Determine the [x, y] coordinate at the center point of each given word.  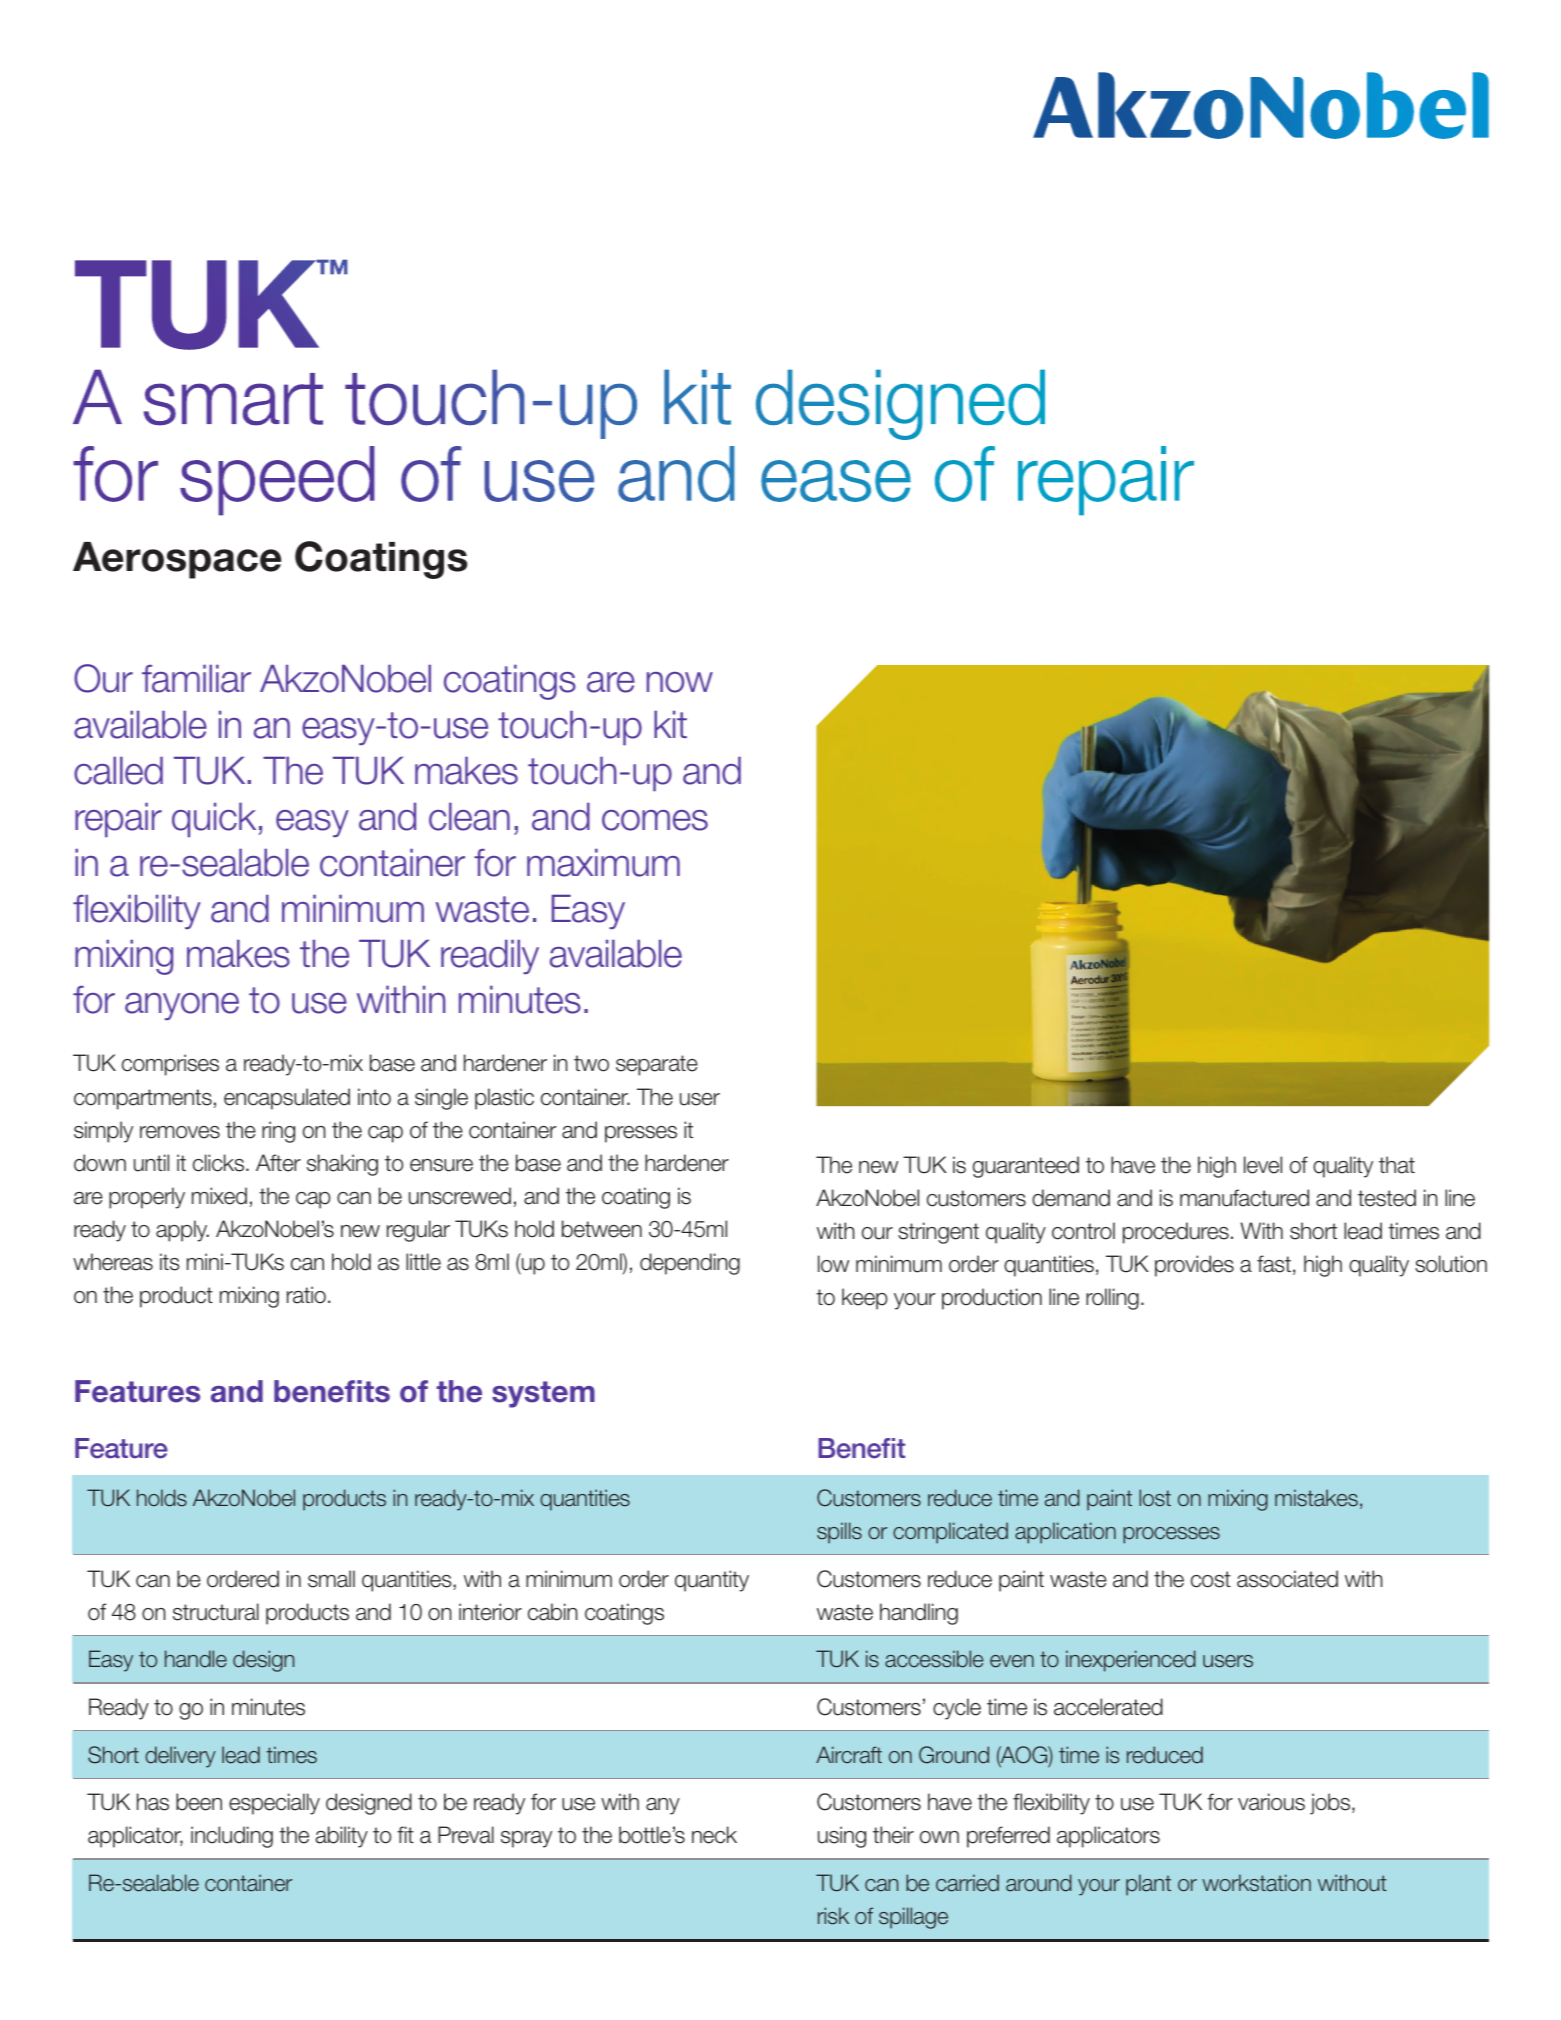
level [1263, 1165]
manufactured [1244, 1198]
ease [836, 481]
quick [214, 820]
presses [641, 1134]
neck [714, 1835]
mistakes [1316, 1498]
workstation [1256, 1883]
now [680, 682]
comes [655, 820]
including [232, 1837]
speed [277, 481]
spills [839, 1533]
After [278, 1163]
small [331, 1579]
